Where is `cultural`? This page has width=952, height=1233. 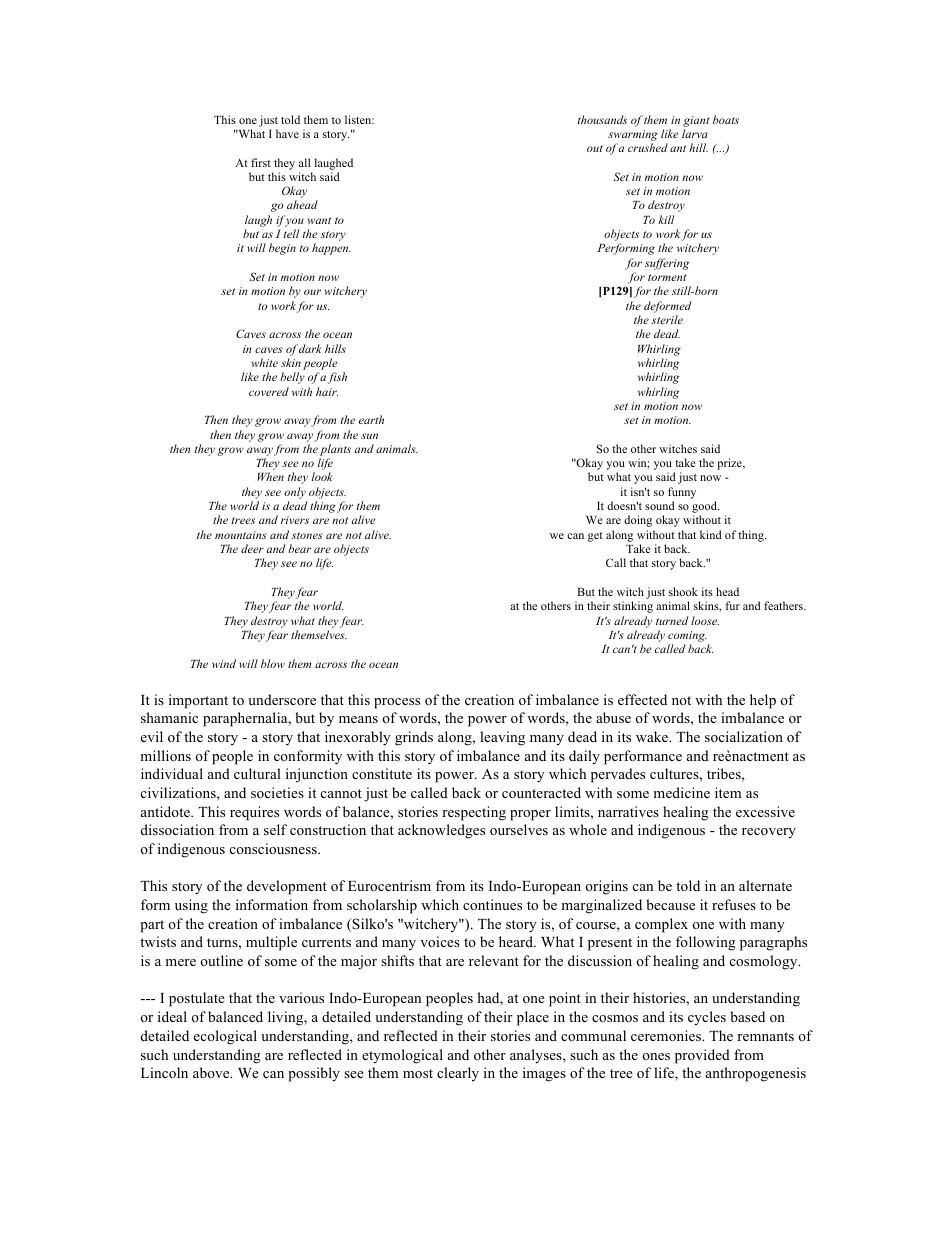 cultural is located at coordinates (257, 773).
